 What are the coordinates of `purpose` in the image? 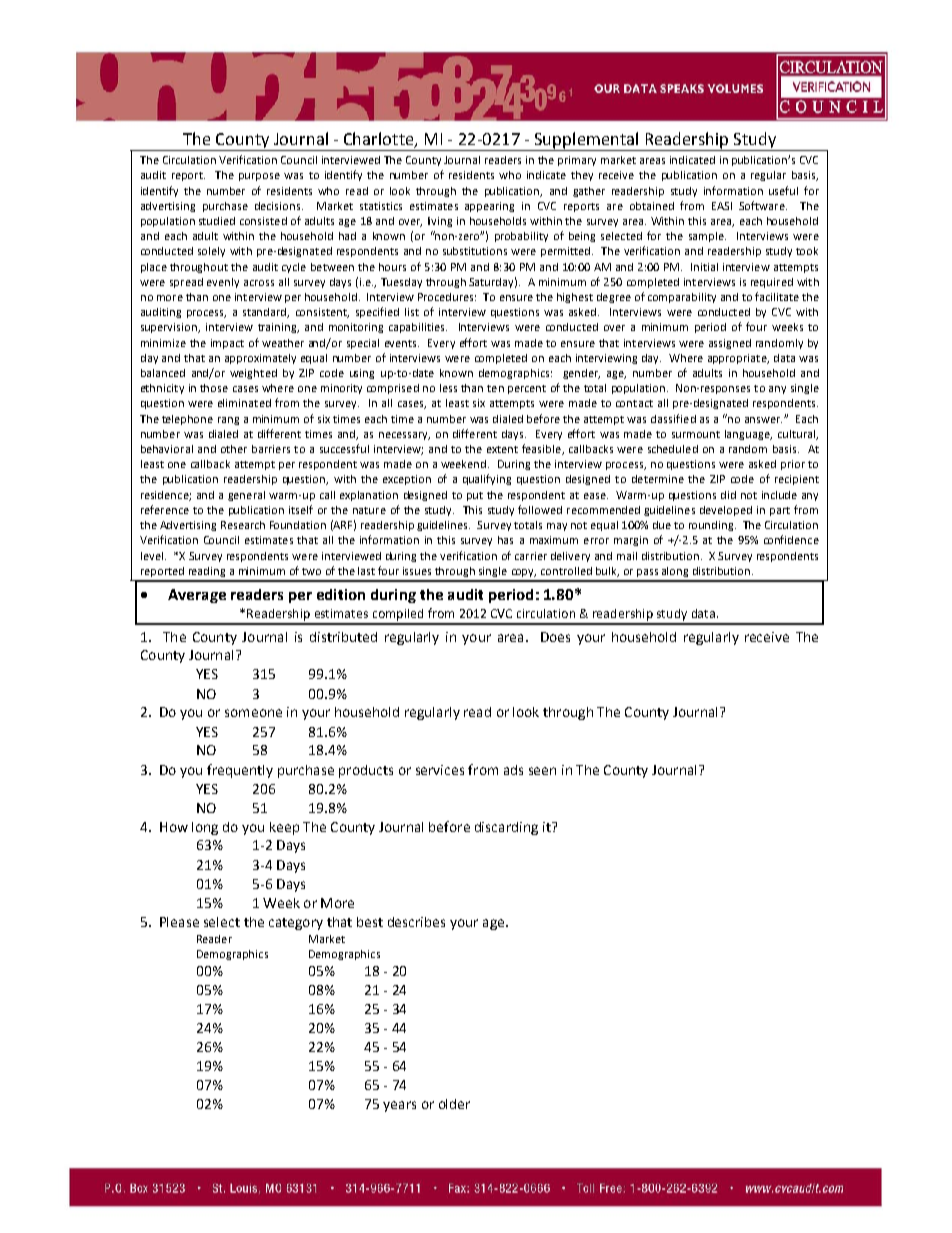 It's located at (259, 177).
